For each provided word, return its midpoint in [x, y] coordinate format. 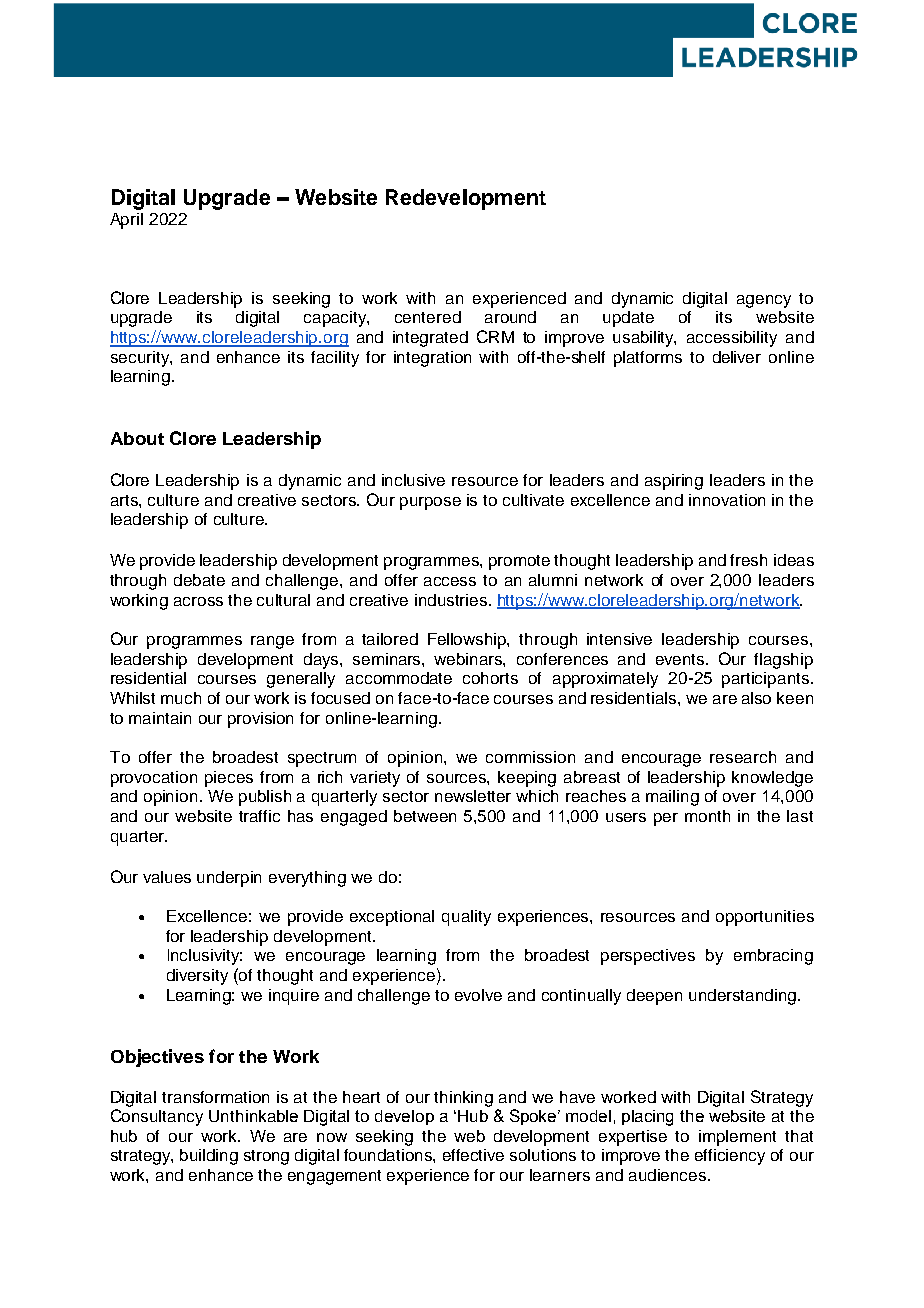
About [137, 438]
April [126, 221]
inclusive [413, 480]
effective [473, 1155]
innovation [727, 500]
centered [428, 317]
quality [466, 918]
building [209, 1157]
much [181, 698]
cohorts [490, 678]
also [756, 698]
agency [764, 301]
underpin [229, 879]
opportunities [765, 918]
